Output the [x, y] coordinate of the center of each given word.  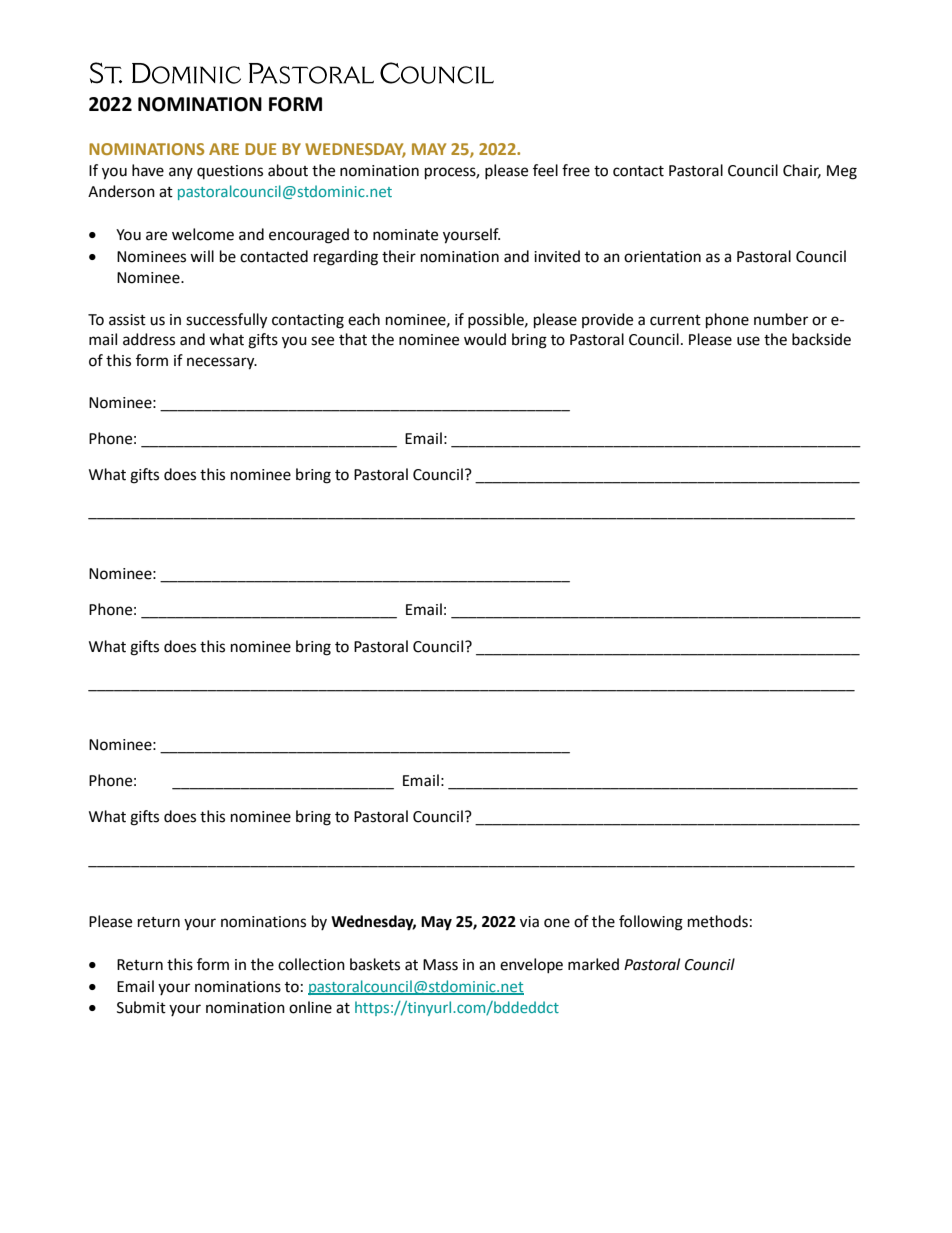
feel [545, 170]
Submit [141, 1007]
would [485, 339]
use [748, 341]
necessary [222, 363]
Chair [802, 171]
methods [718, 921]
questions [230, 172]
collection [311, 964]
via [529, 922]
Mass [440, 965]
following [651, 923]
